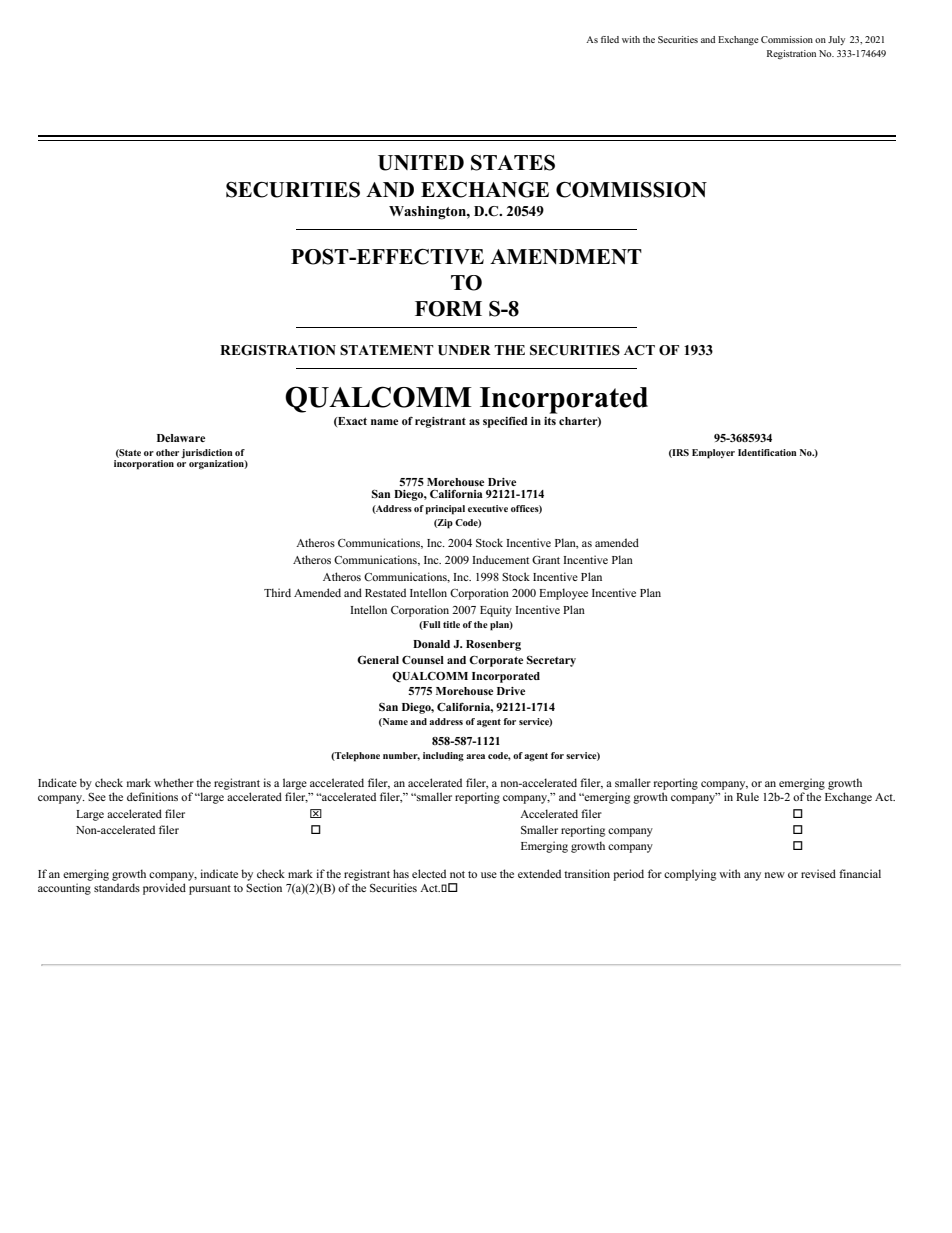  I want to click on Secretary, so click(551, 661).
